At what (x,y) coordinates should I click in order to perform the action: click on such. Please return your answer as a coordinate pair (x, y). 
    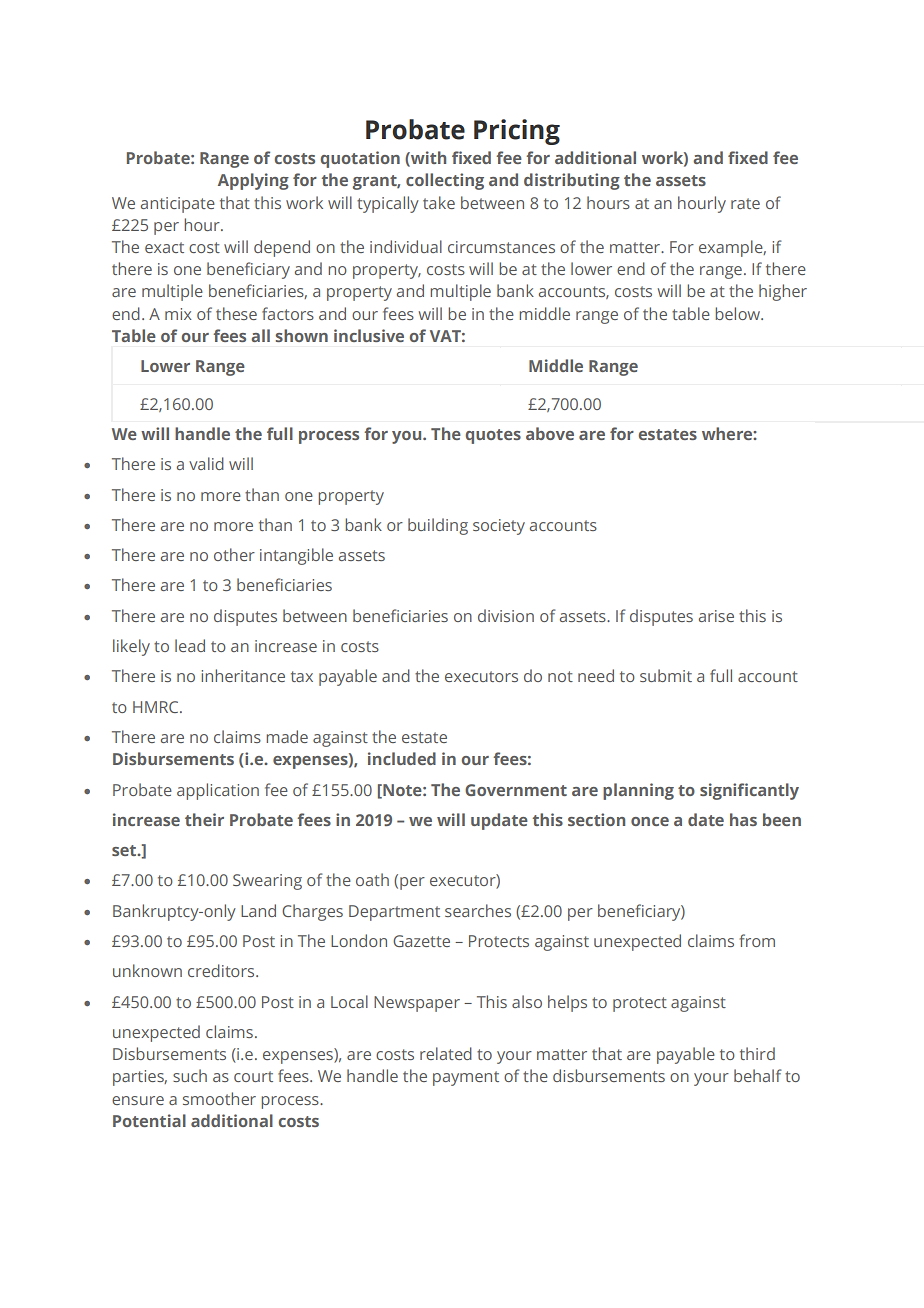
    Looking at the image, I should click on (190, 1075).
